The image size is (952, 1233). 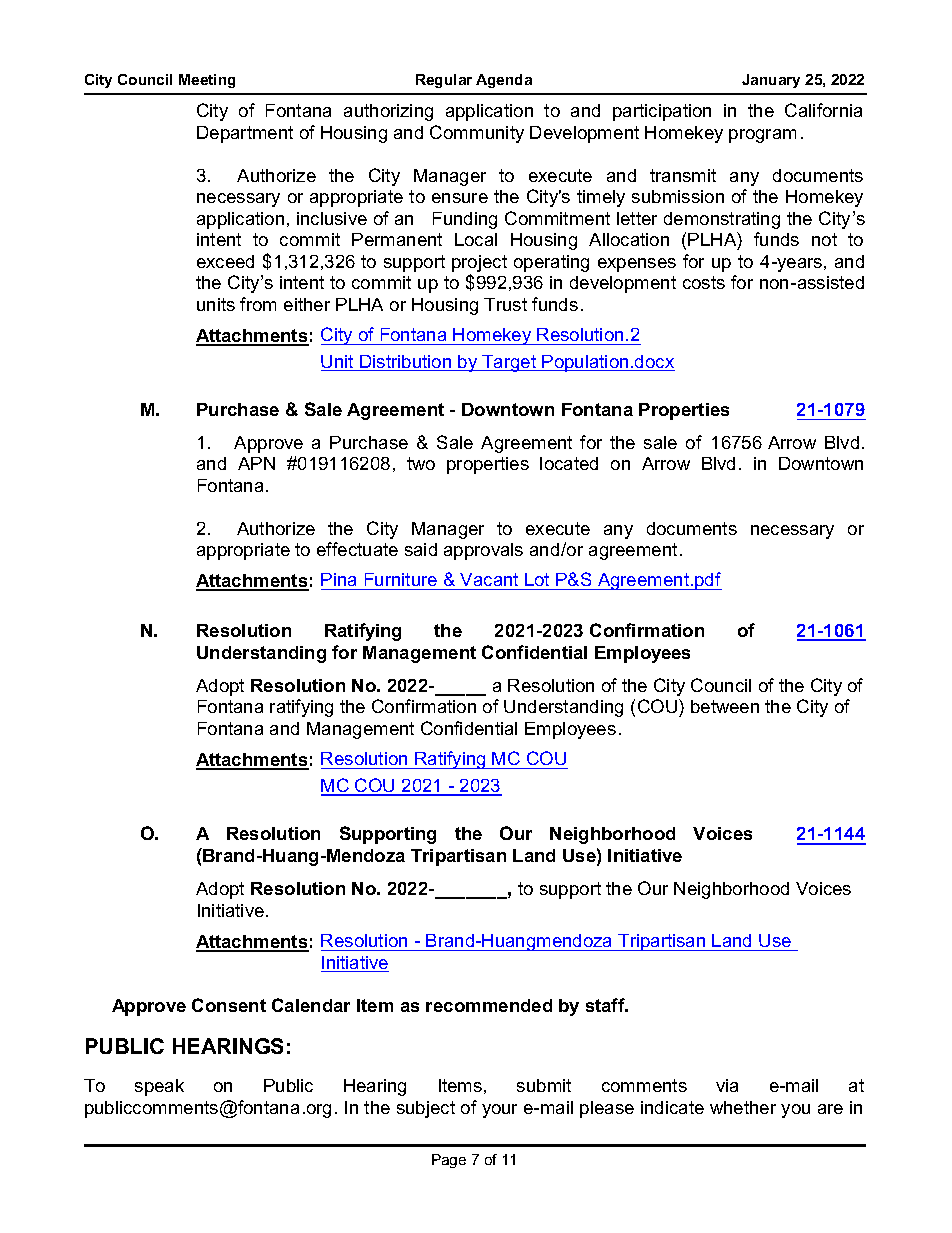 I want to click on Department, so click(x=245, y=134).
